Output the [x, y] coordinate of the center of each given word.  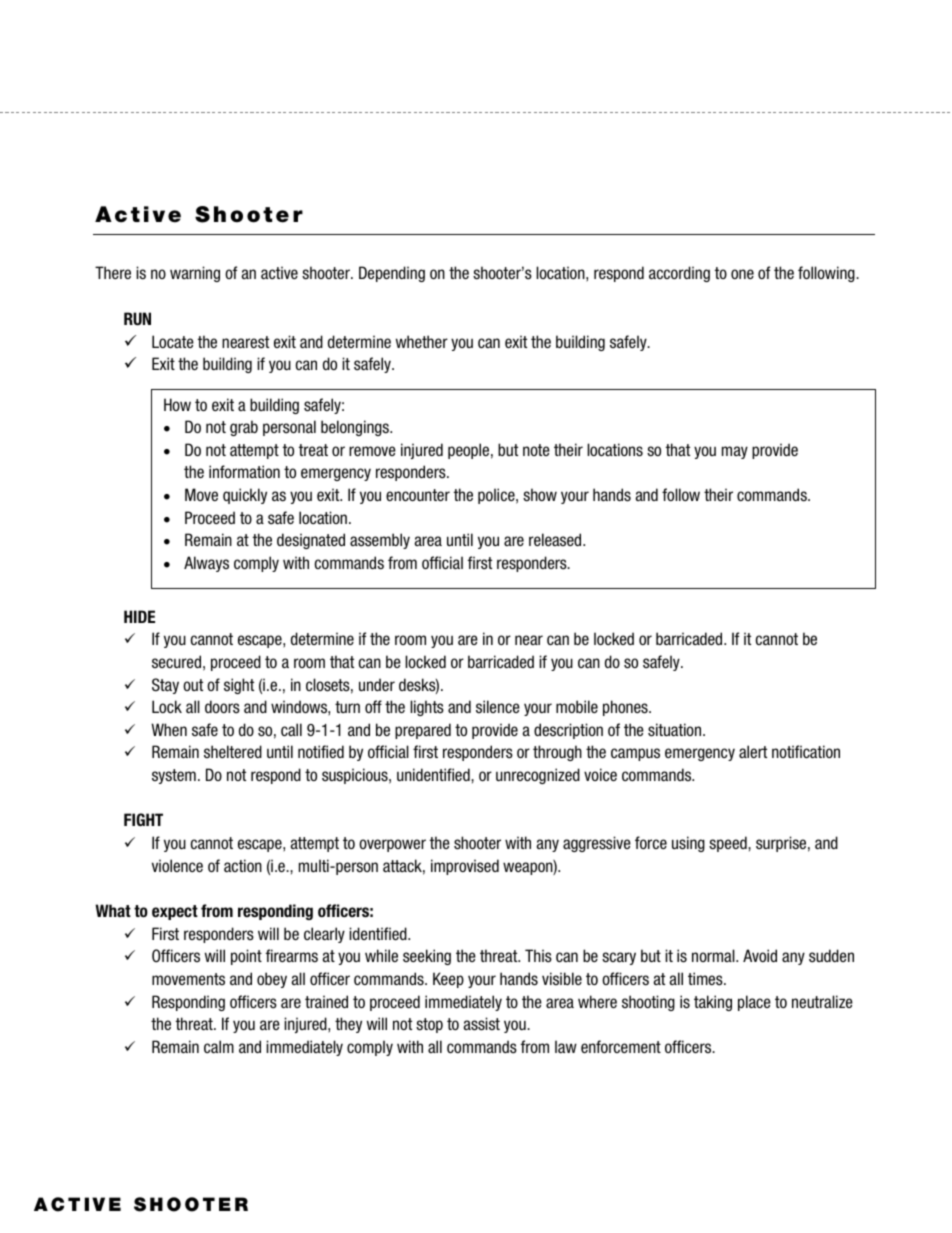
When [169, 729]
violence [177, 865]
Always [206, 564]
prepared [423, 731]
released [556, 539]
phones [626, 708]
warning [195, 274]
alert [753, 751]
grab [244, 428]
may [735, 452]
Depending [392, 274]
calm [219, 1046]
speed [729, 844]
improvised [465, 867]
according [679, 274]
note [536, 450]
